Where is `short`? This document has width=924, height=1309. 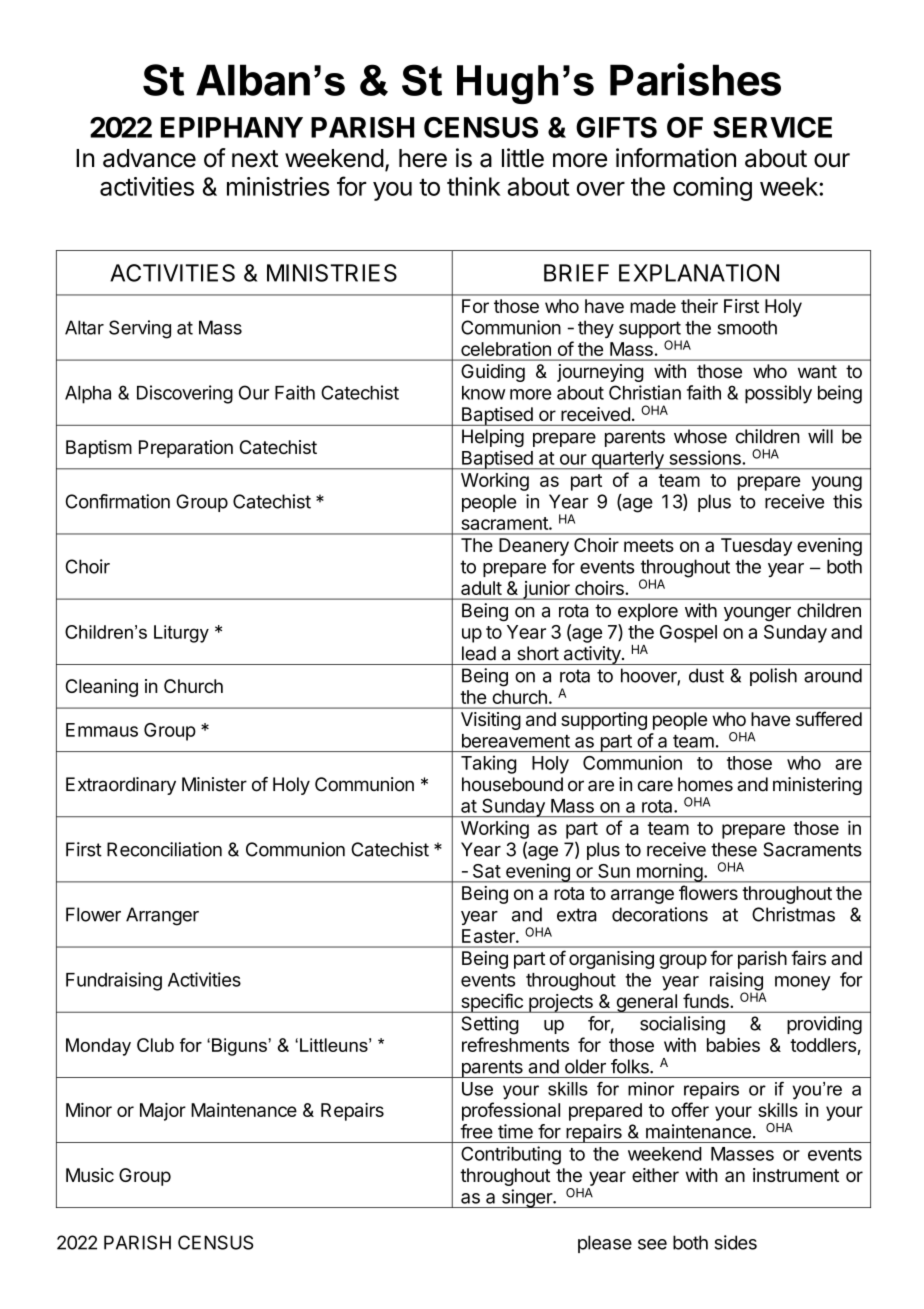 short is located at coordinates (538, 653).
